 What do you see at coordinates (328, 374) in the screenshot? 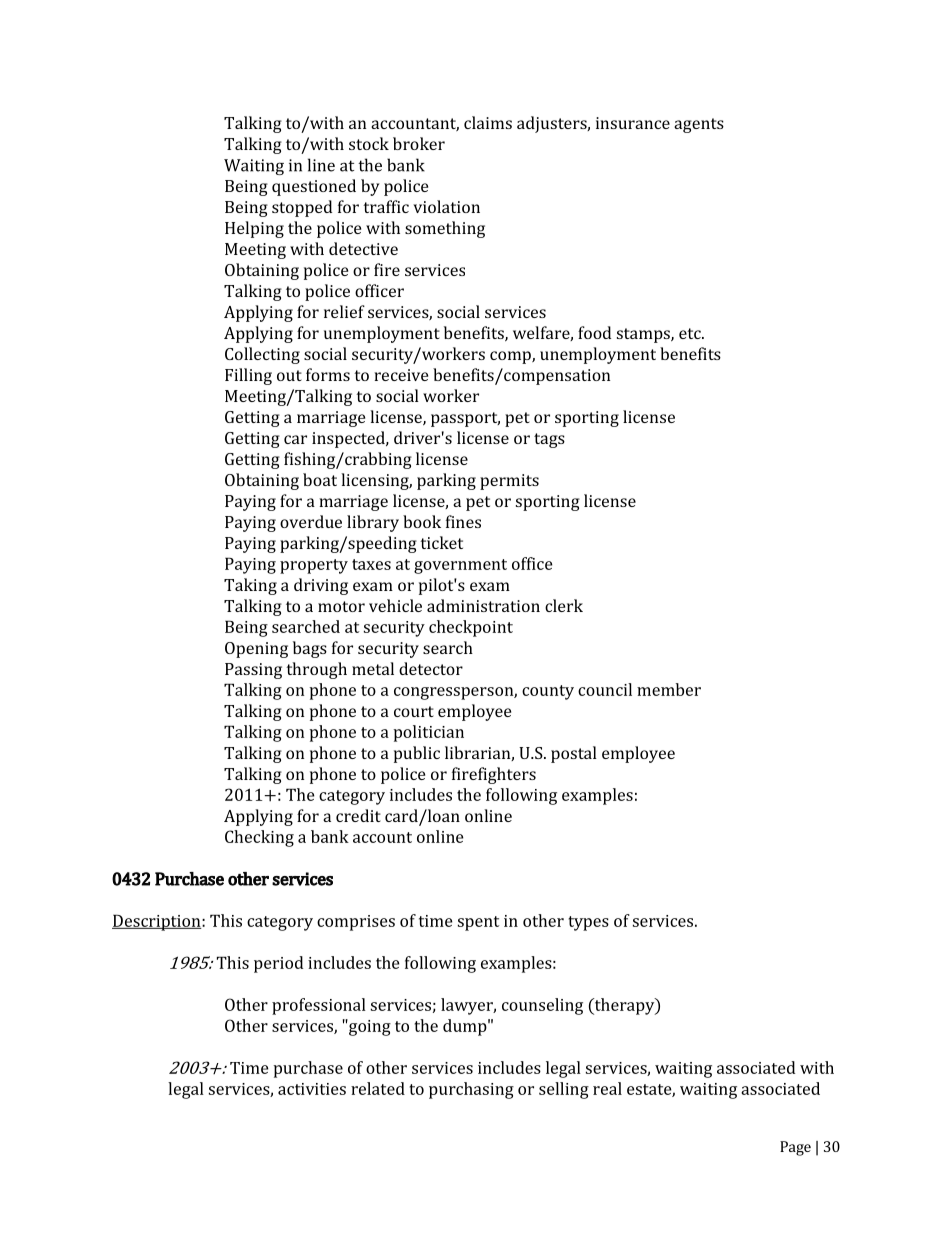
I see `forms` at bounding box center [328, 374].
